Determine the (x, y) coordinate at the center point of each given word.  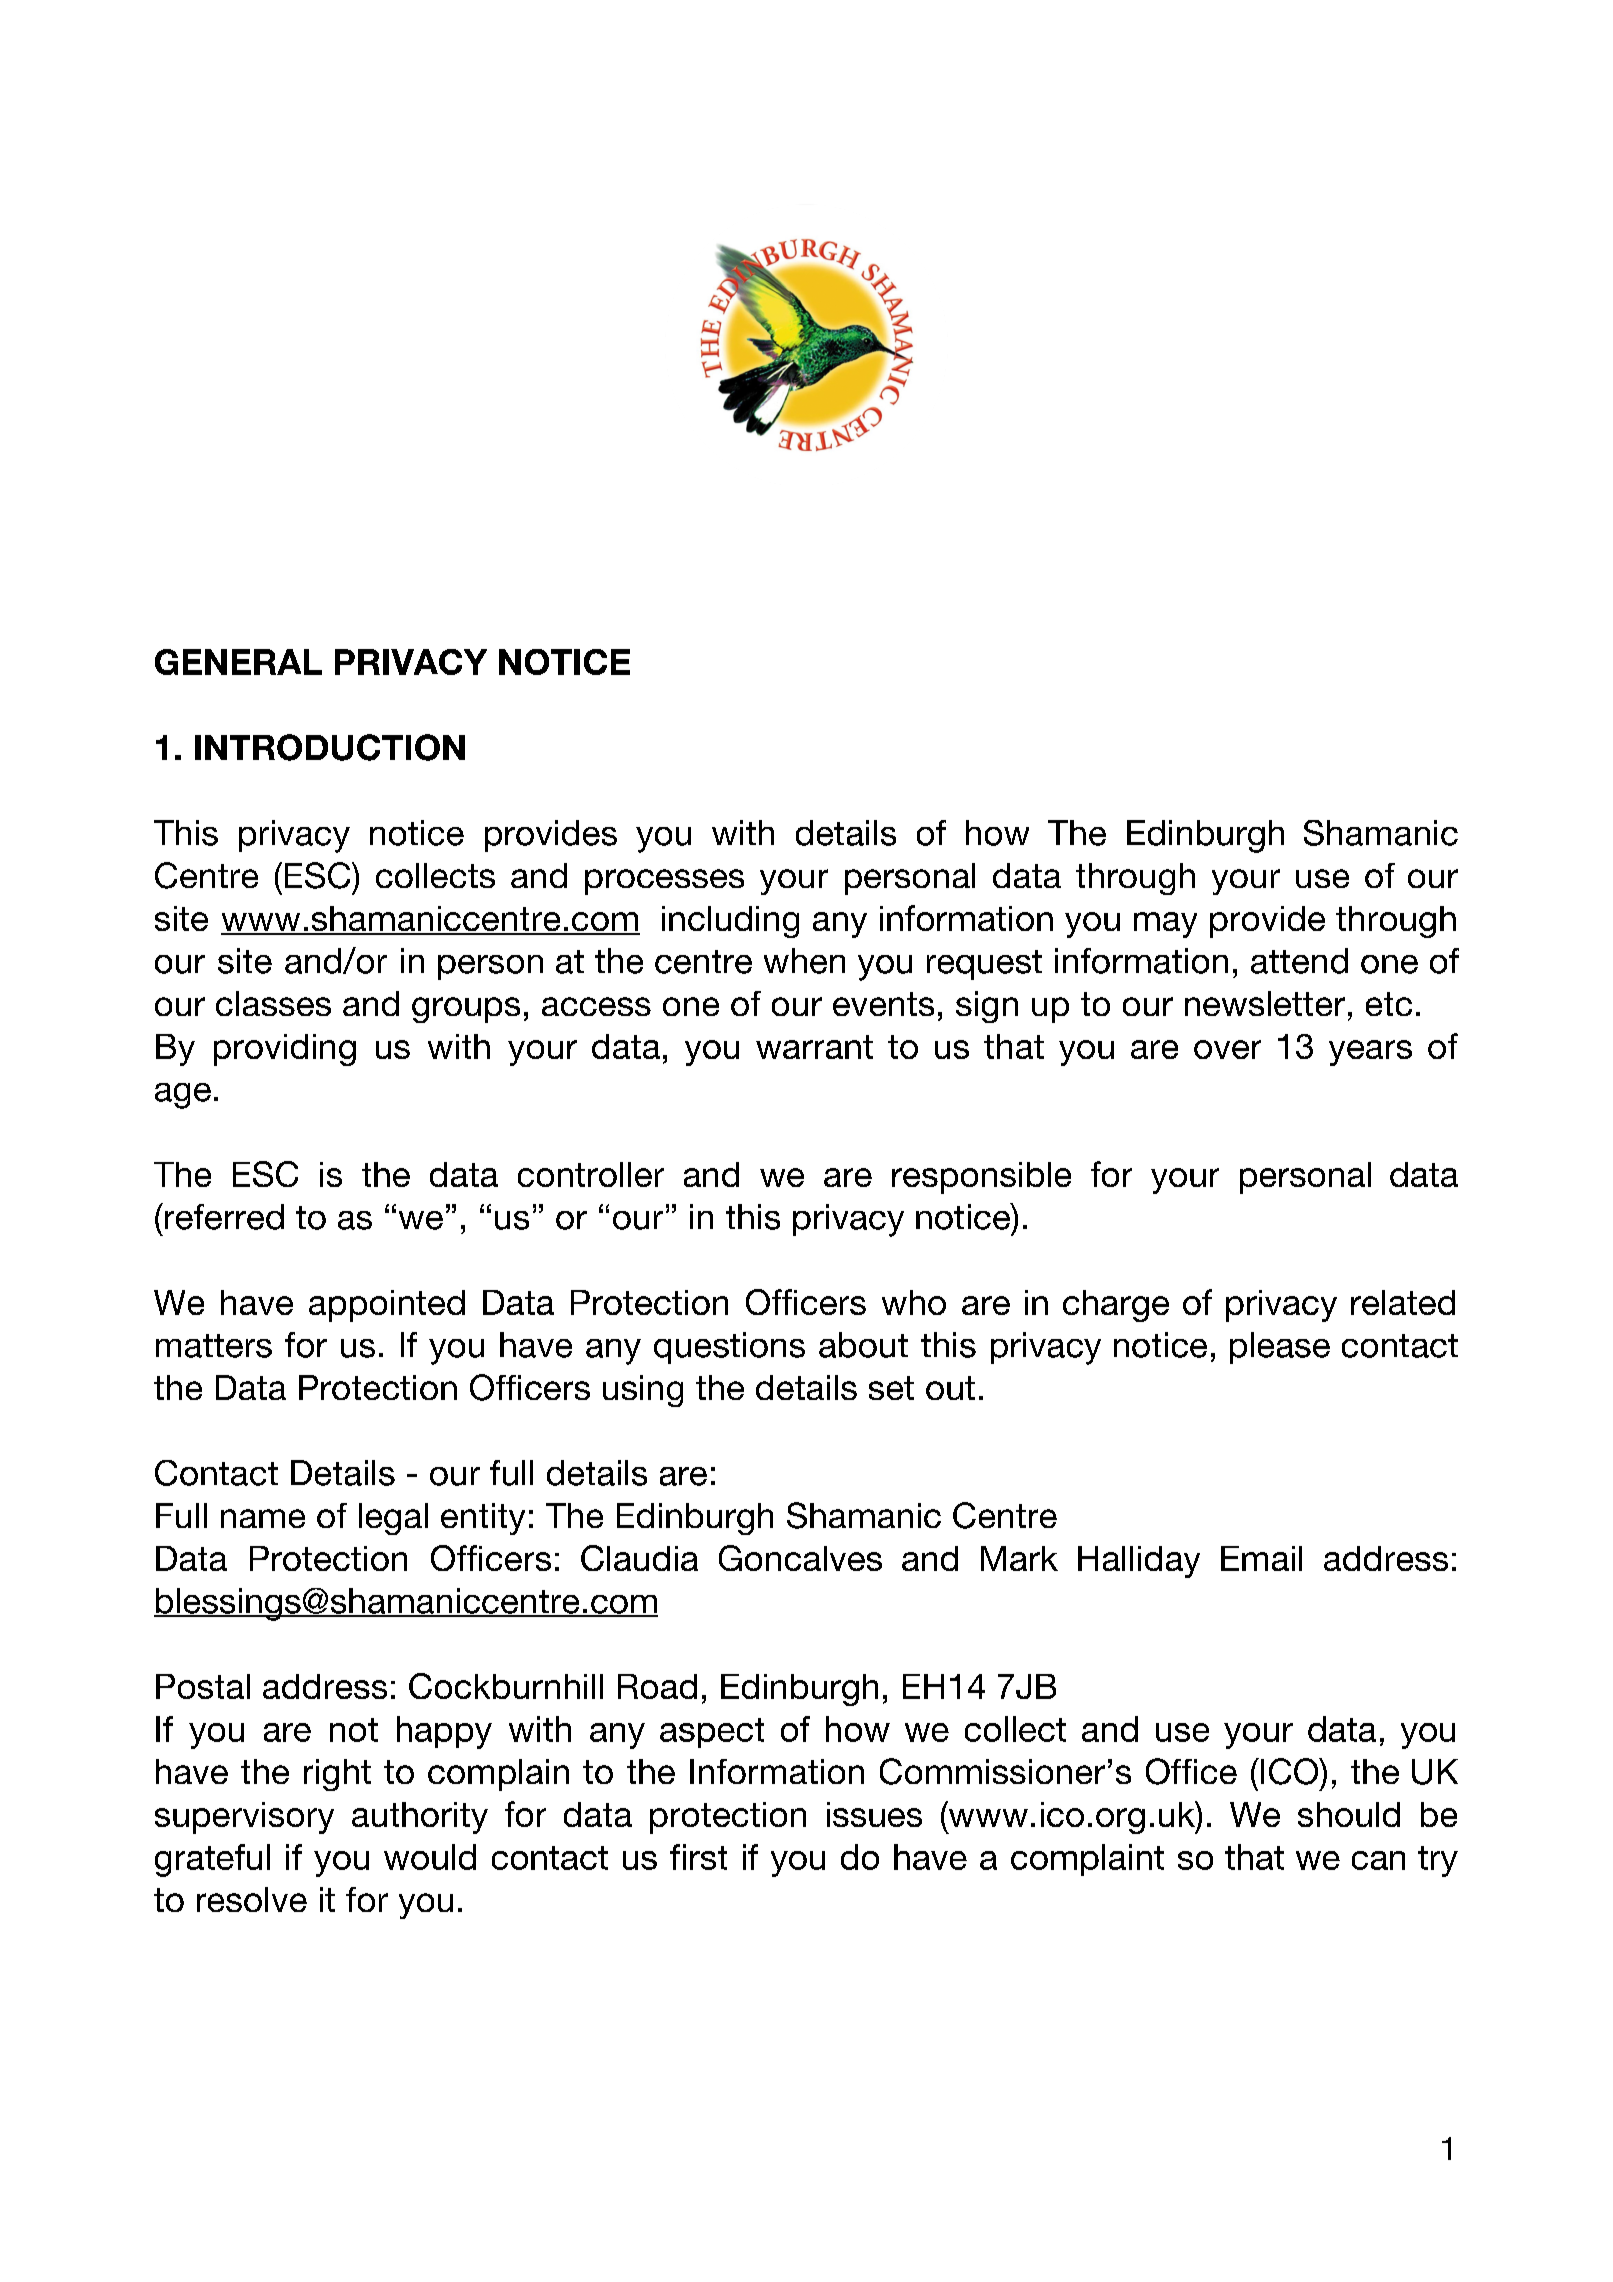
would (430, 1857)
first (698, 1857)
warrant (814, 1047)
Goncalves (800, 1558)
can (1378, 1860)
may (1165, 925)
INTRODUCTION (330, 747)
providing (285, 1050)
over (1227, 1049)
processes (664, 882)
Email (1261, 1558)
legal (393, 1519)
